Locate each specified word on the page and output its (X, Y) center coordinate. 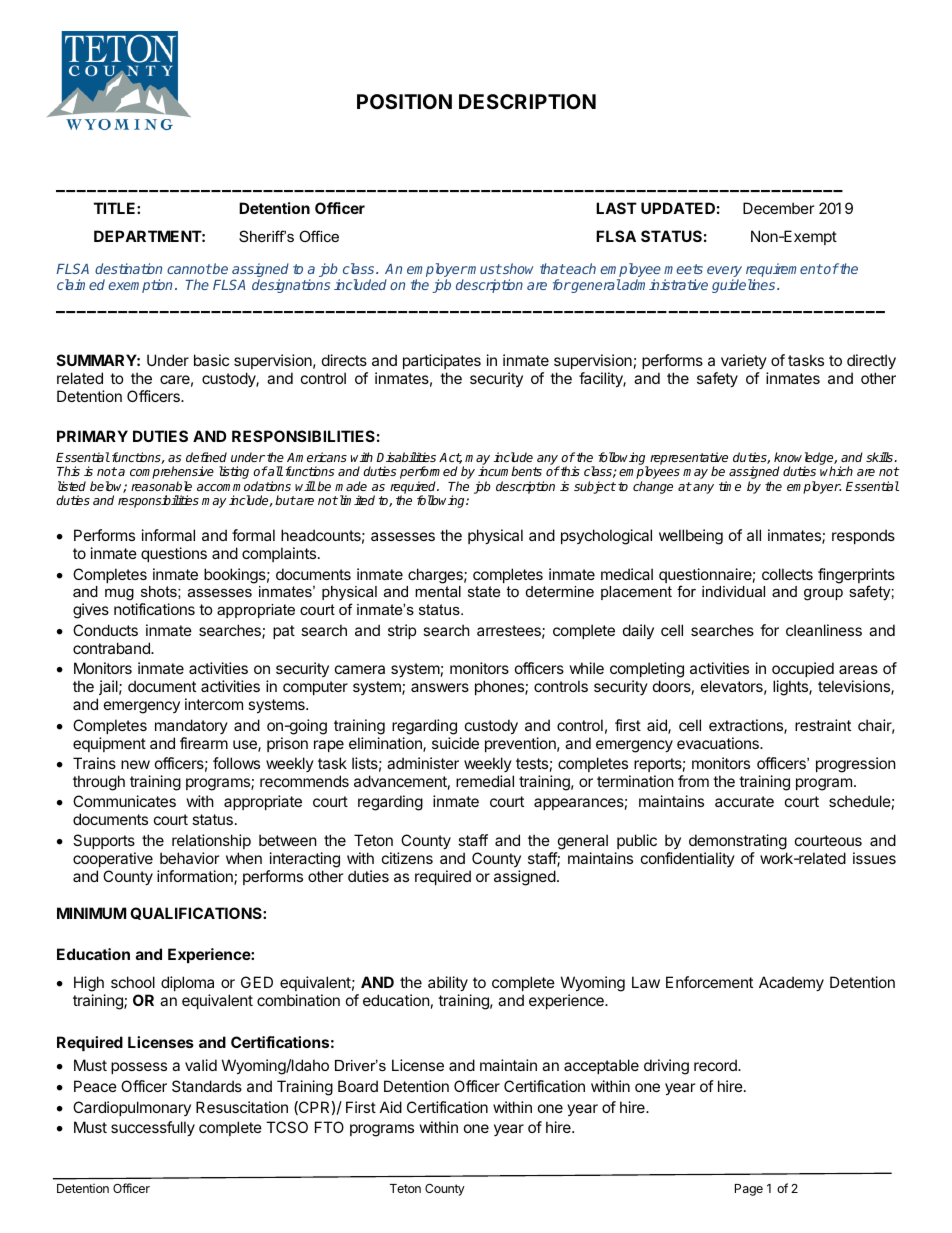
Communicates (124, 801)
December (779, 208)
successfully (153, 1128)
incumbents (510, 471)
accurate (744, 801)
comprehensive (172, 474)
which (836, 471)
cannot (189, 269)
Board (358, 1086)
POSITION (404, 101)
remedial (485, 781)
